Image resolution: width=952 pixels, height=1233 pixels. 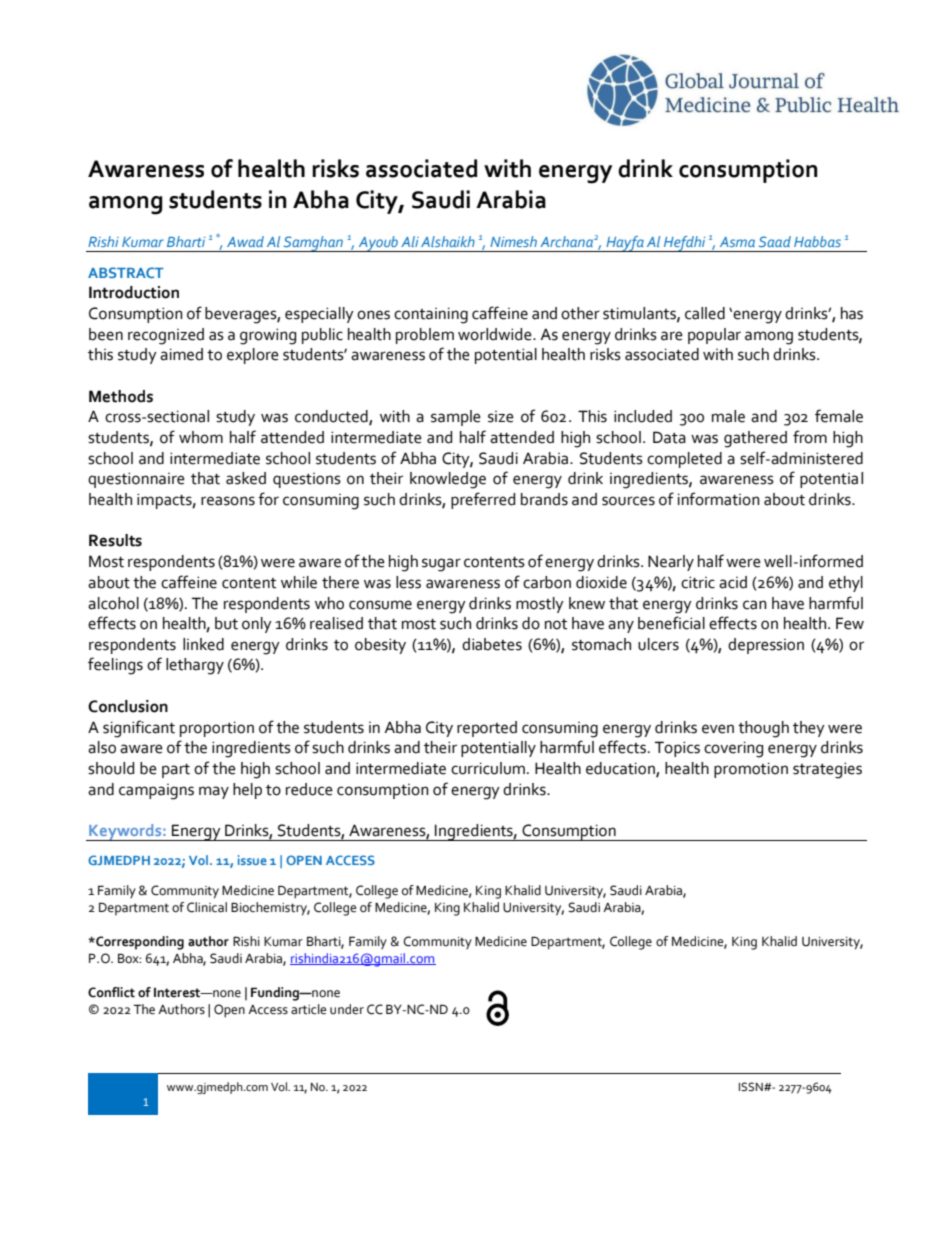 What do you see at coordinates (488, 768) in the document?
I see `curriculum` at bounding box center [488, 768].
